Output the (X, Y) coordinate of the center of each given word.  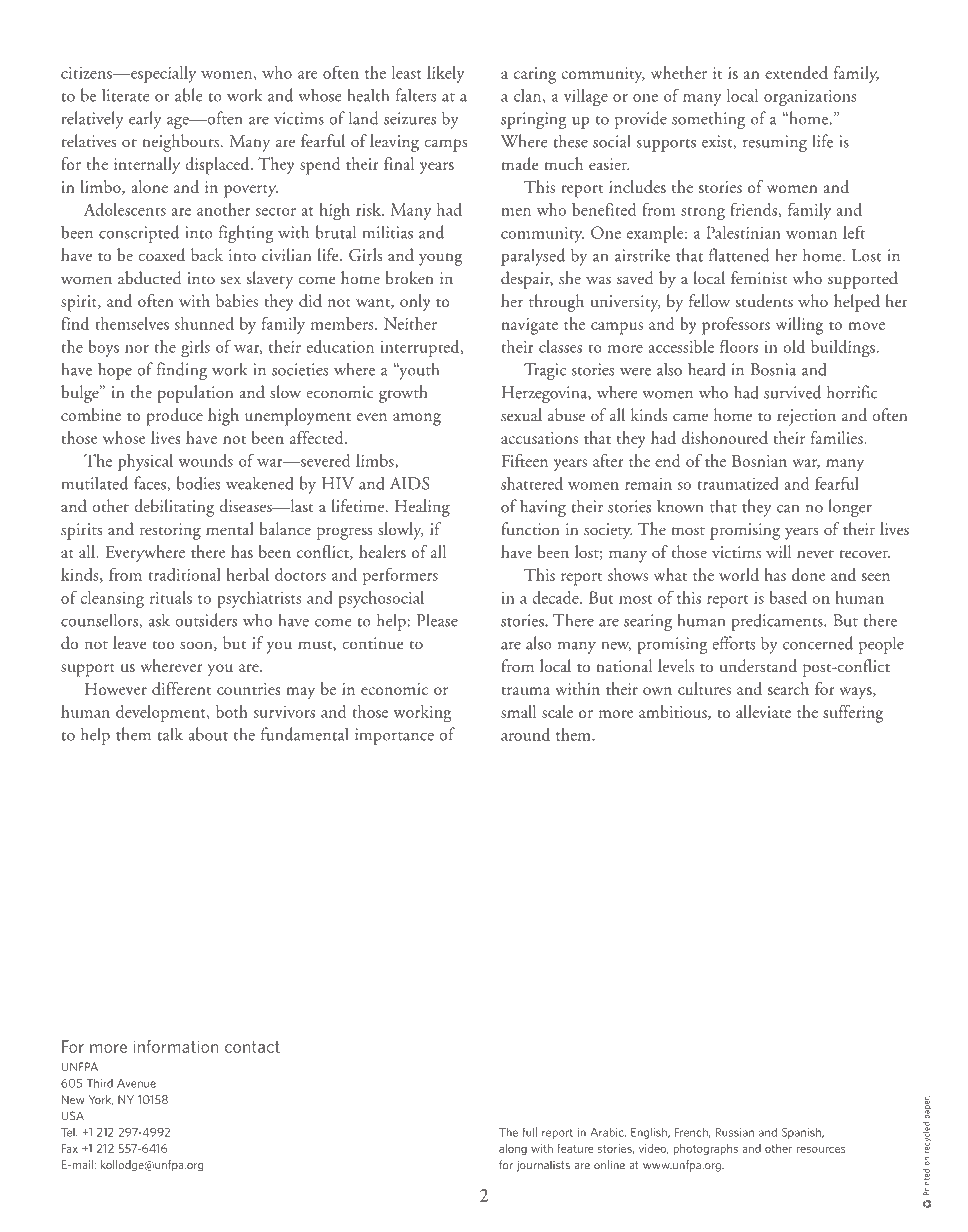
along (513, 1149)
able (188, 95)
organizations (810, 98)
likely (446, 74)
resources (821, 1149)
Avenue (136, 1083)
